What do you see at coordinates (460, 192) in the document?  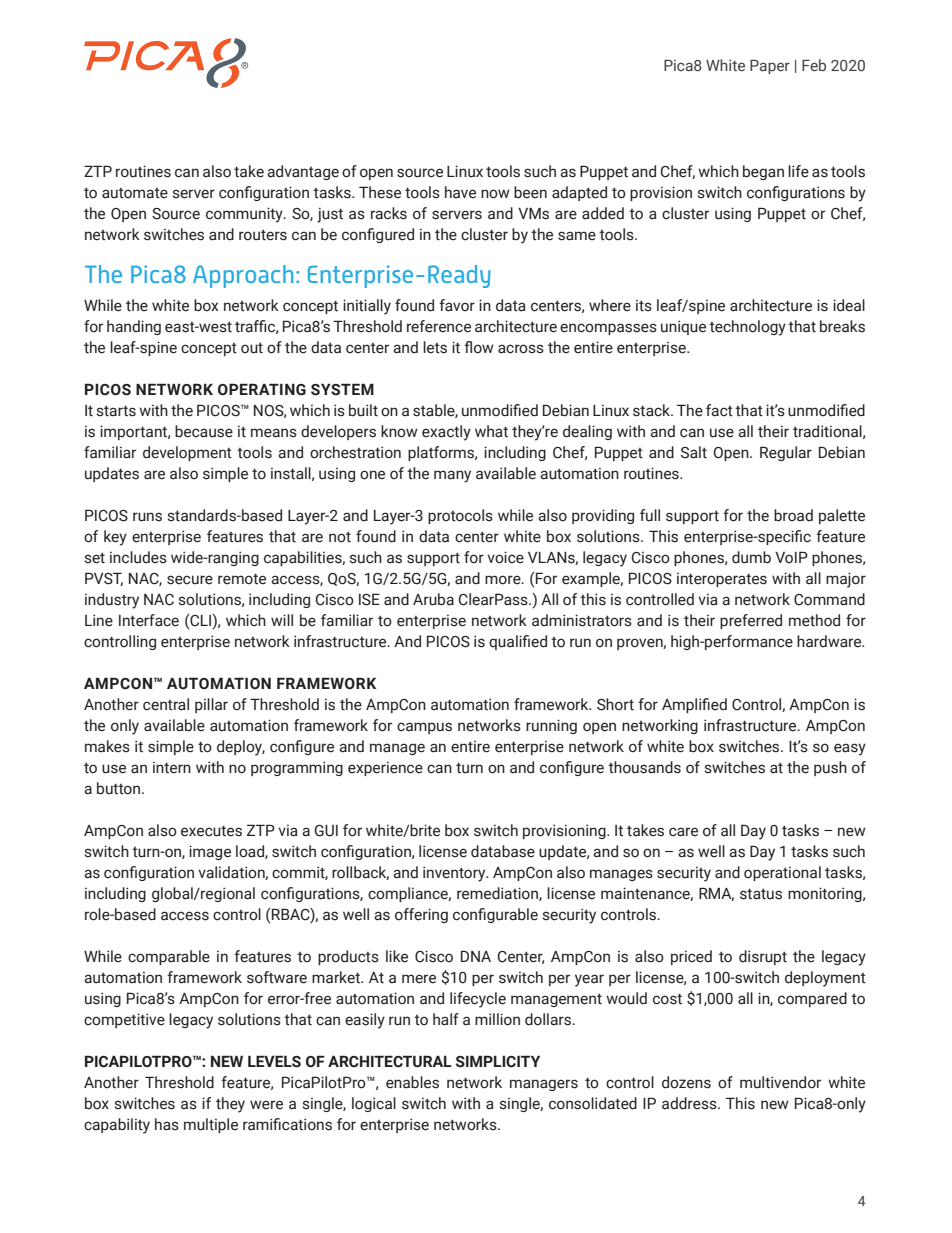 I see `have` at bounding box center [460, 192].
